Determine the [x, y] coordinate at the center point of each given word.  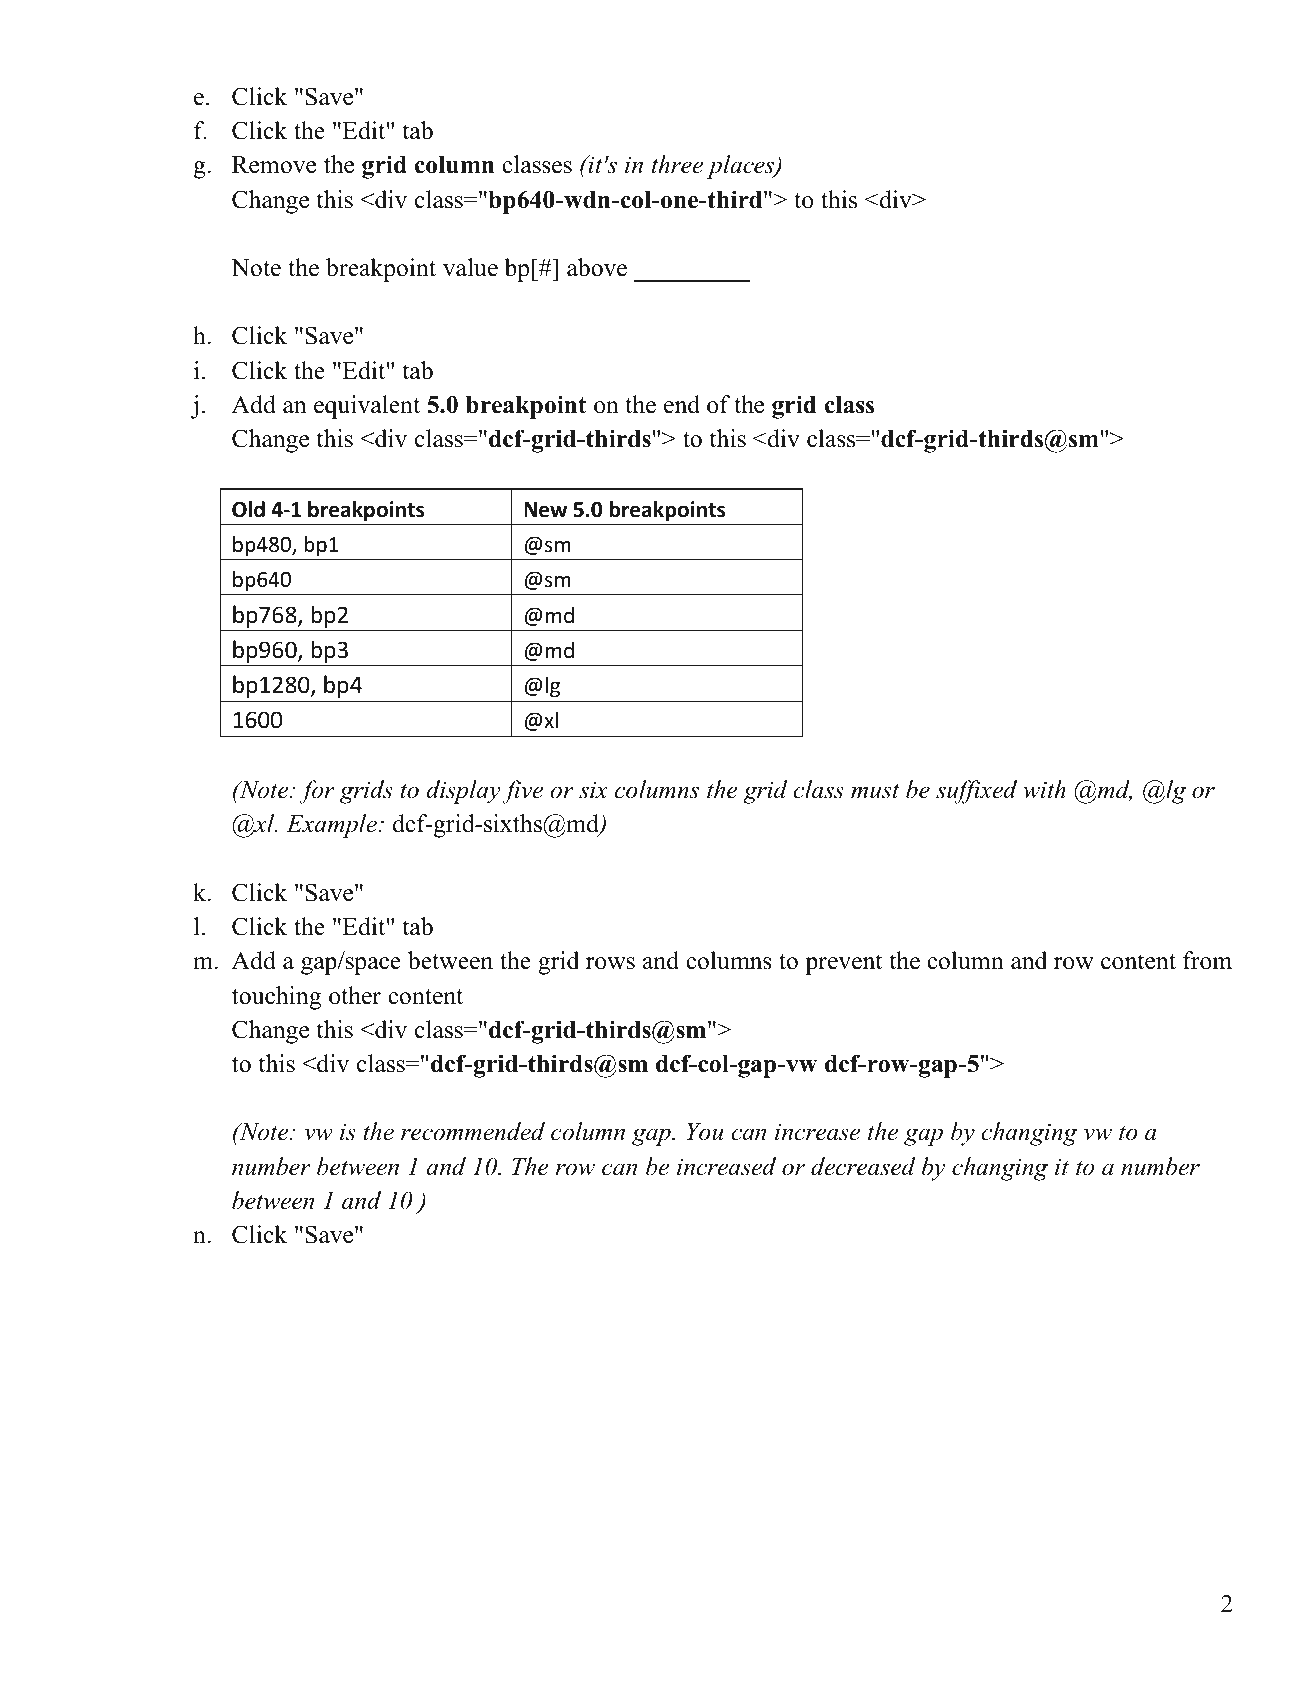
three [677, 164]
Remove [274, 165]
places [742, 167]
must [875, 791]
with [1044, 789]
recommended [473, 1131]
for [317, 792]
